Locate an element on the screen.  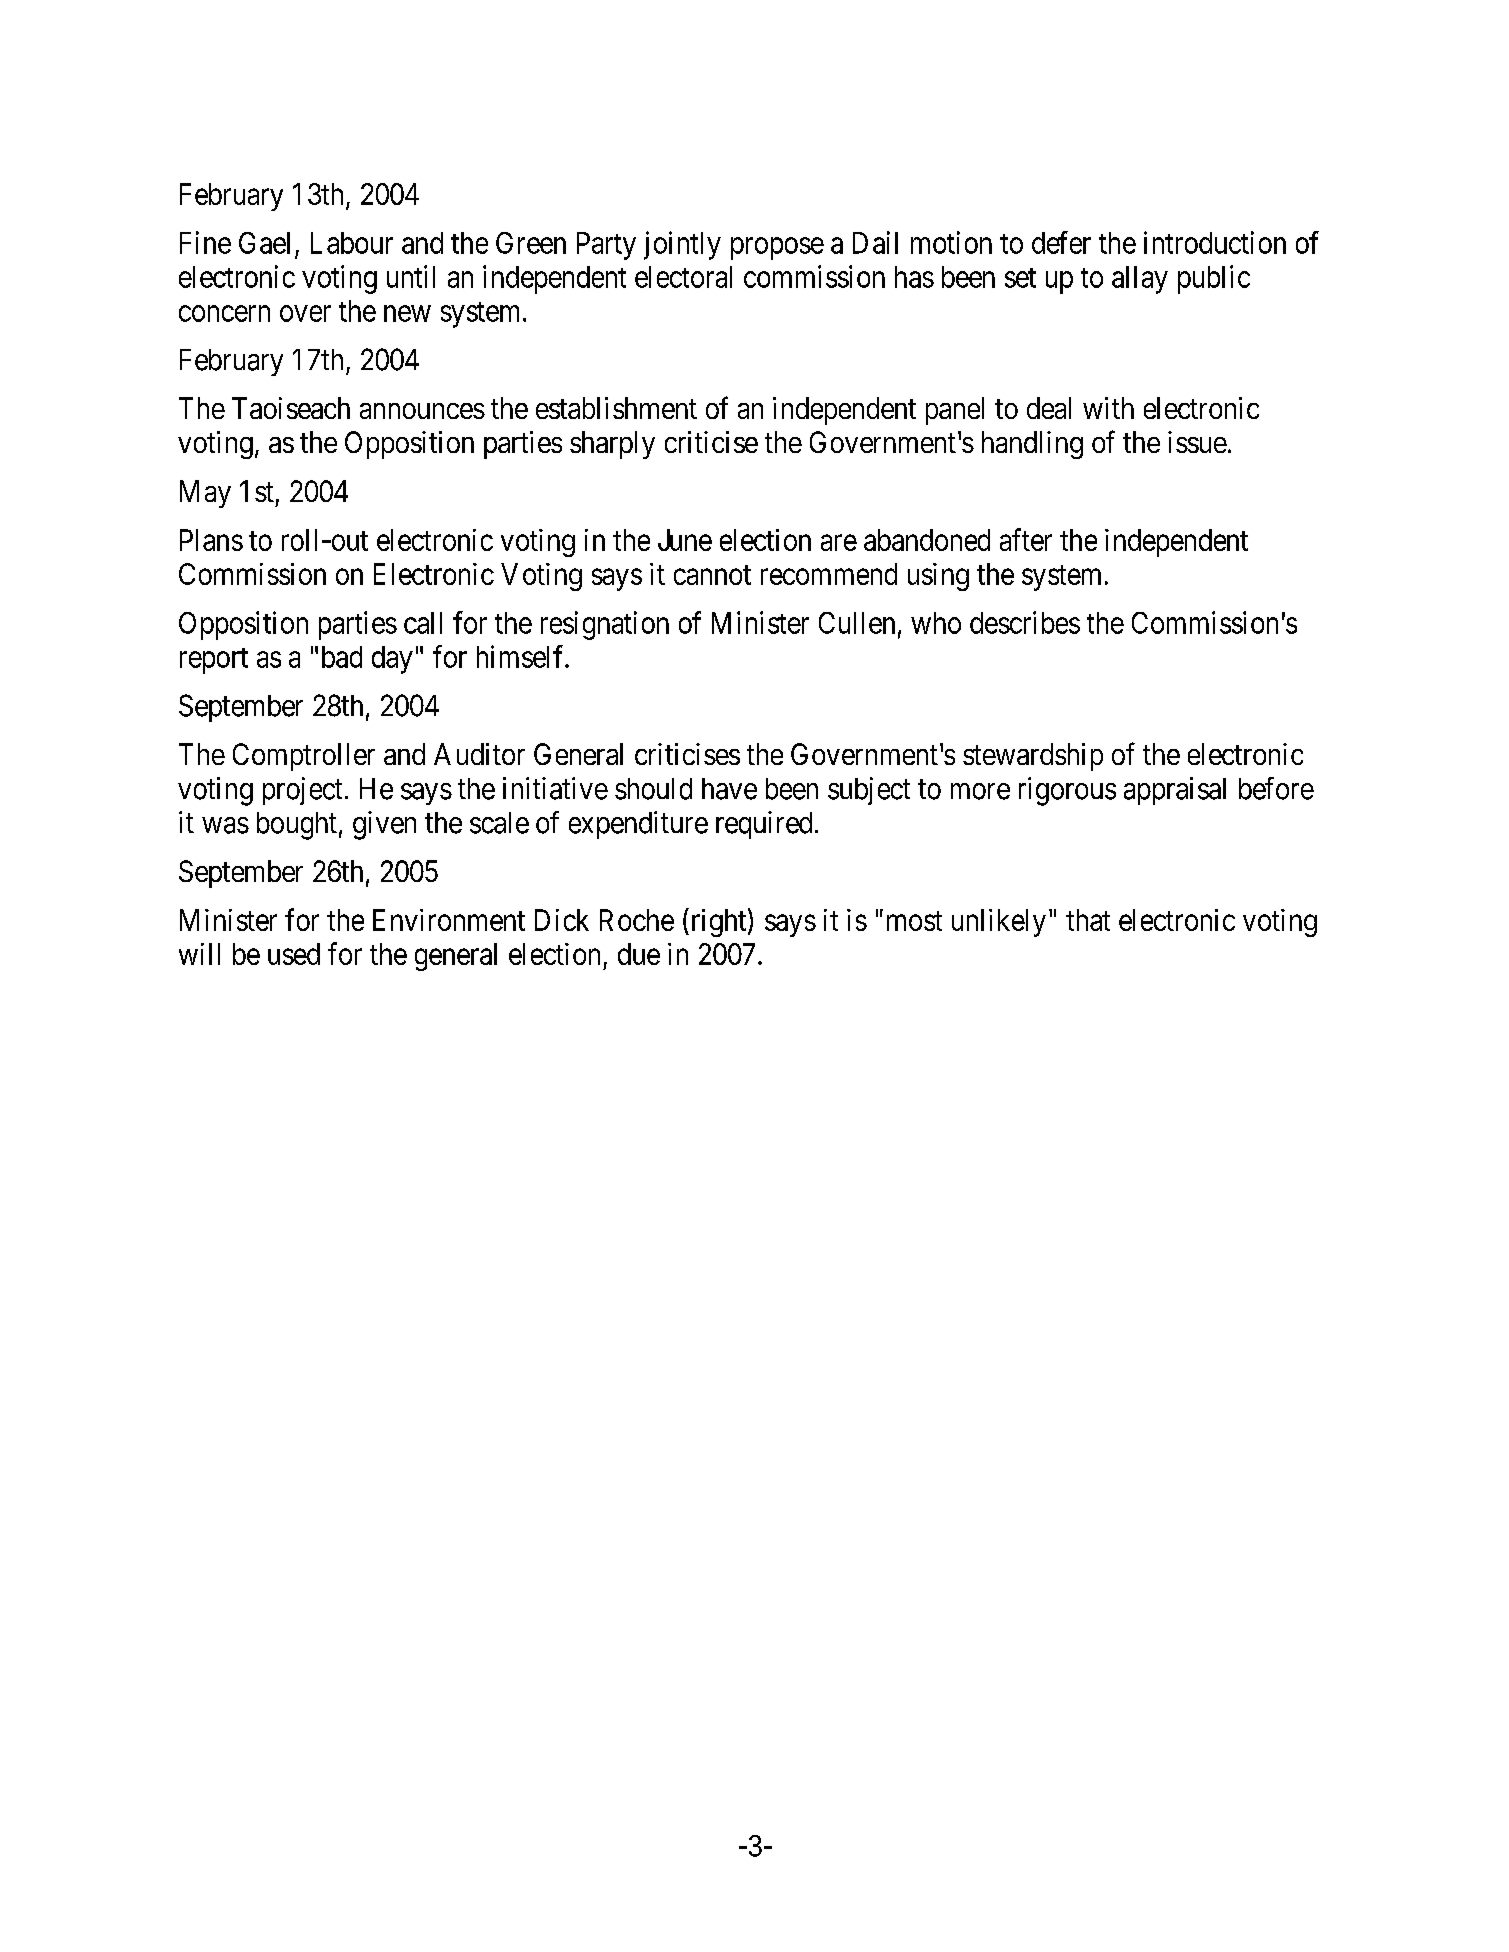
propose is located at coordinates (777, 248).
